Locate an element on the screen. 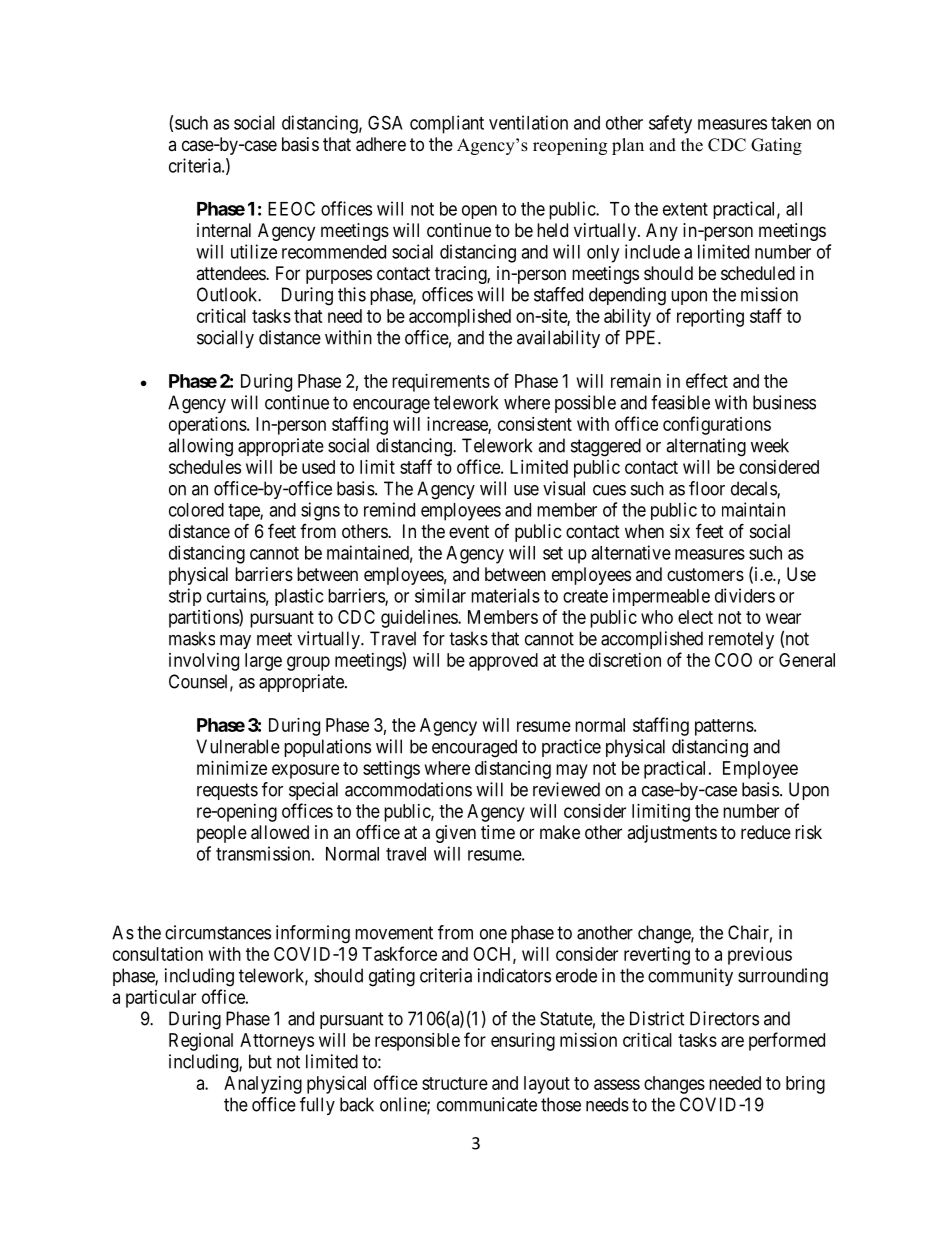 Image resolution: width=952 pixels, height=1233 pixels. effect is located at coordinates (707, 380).
